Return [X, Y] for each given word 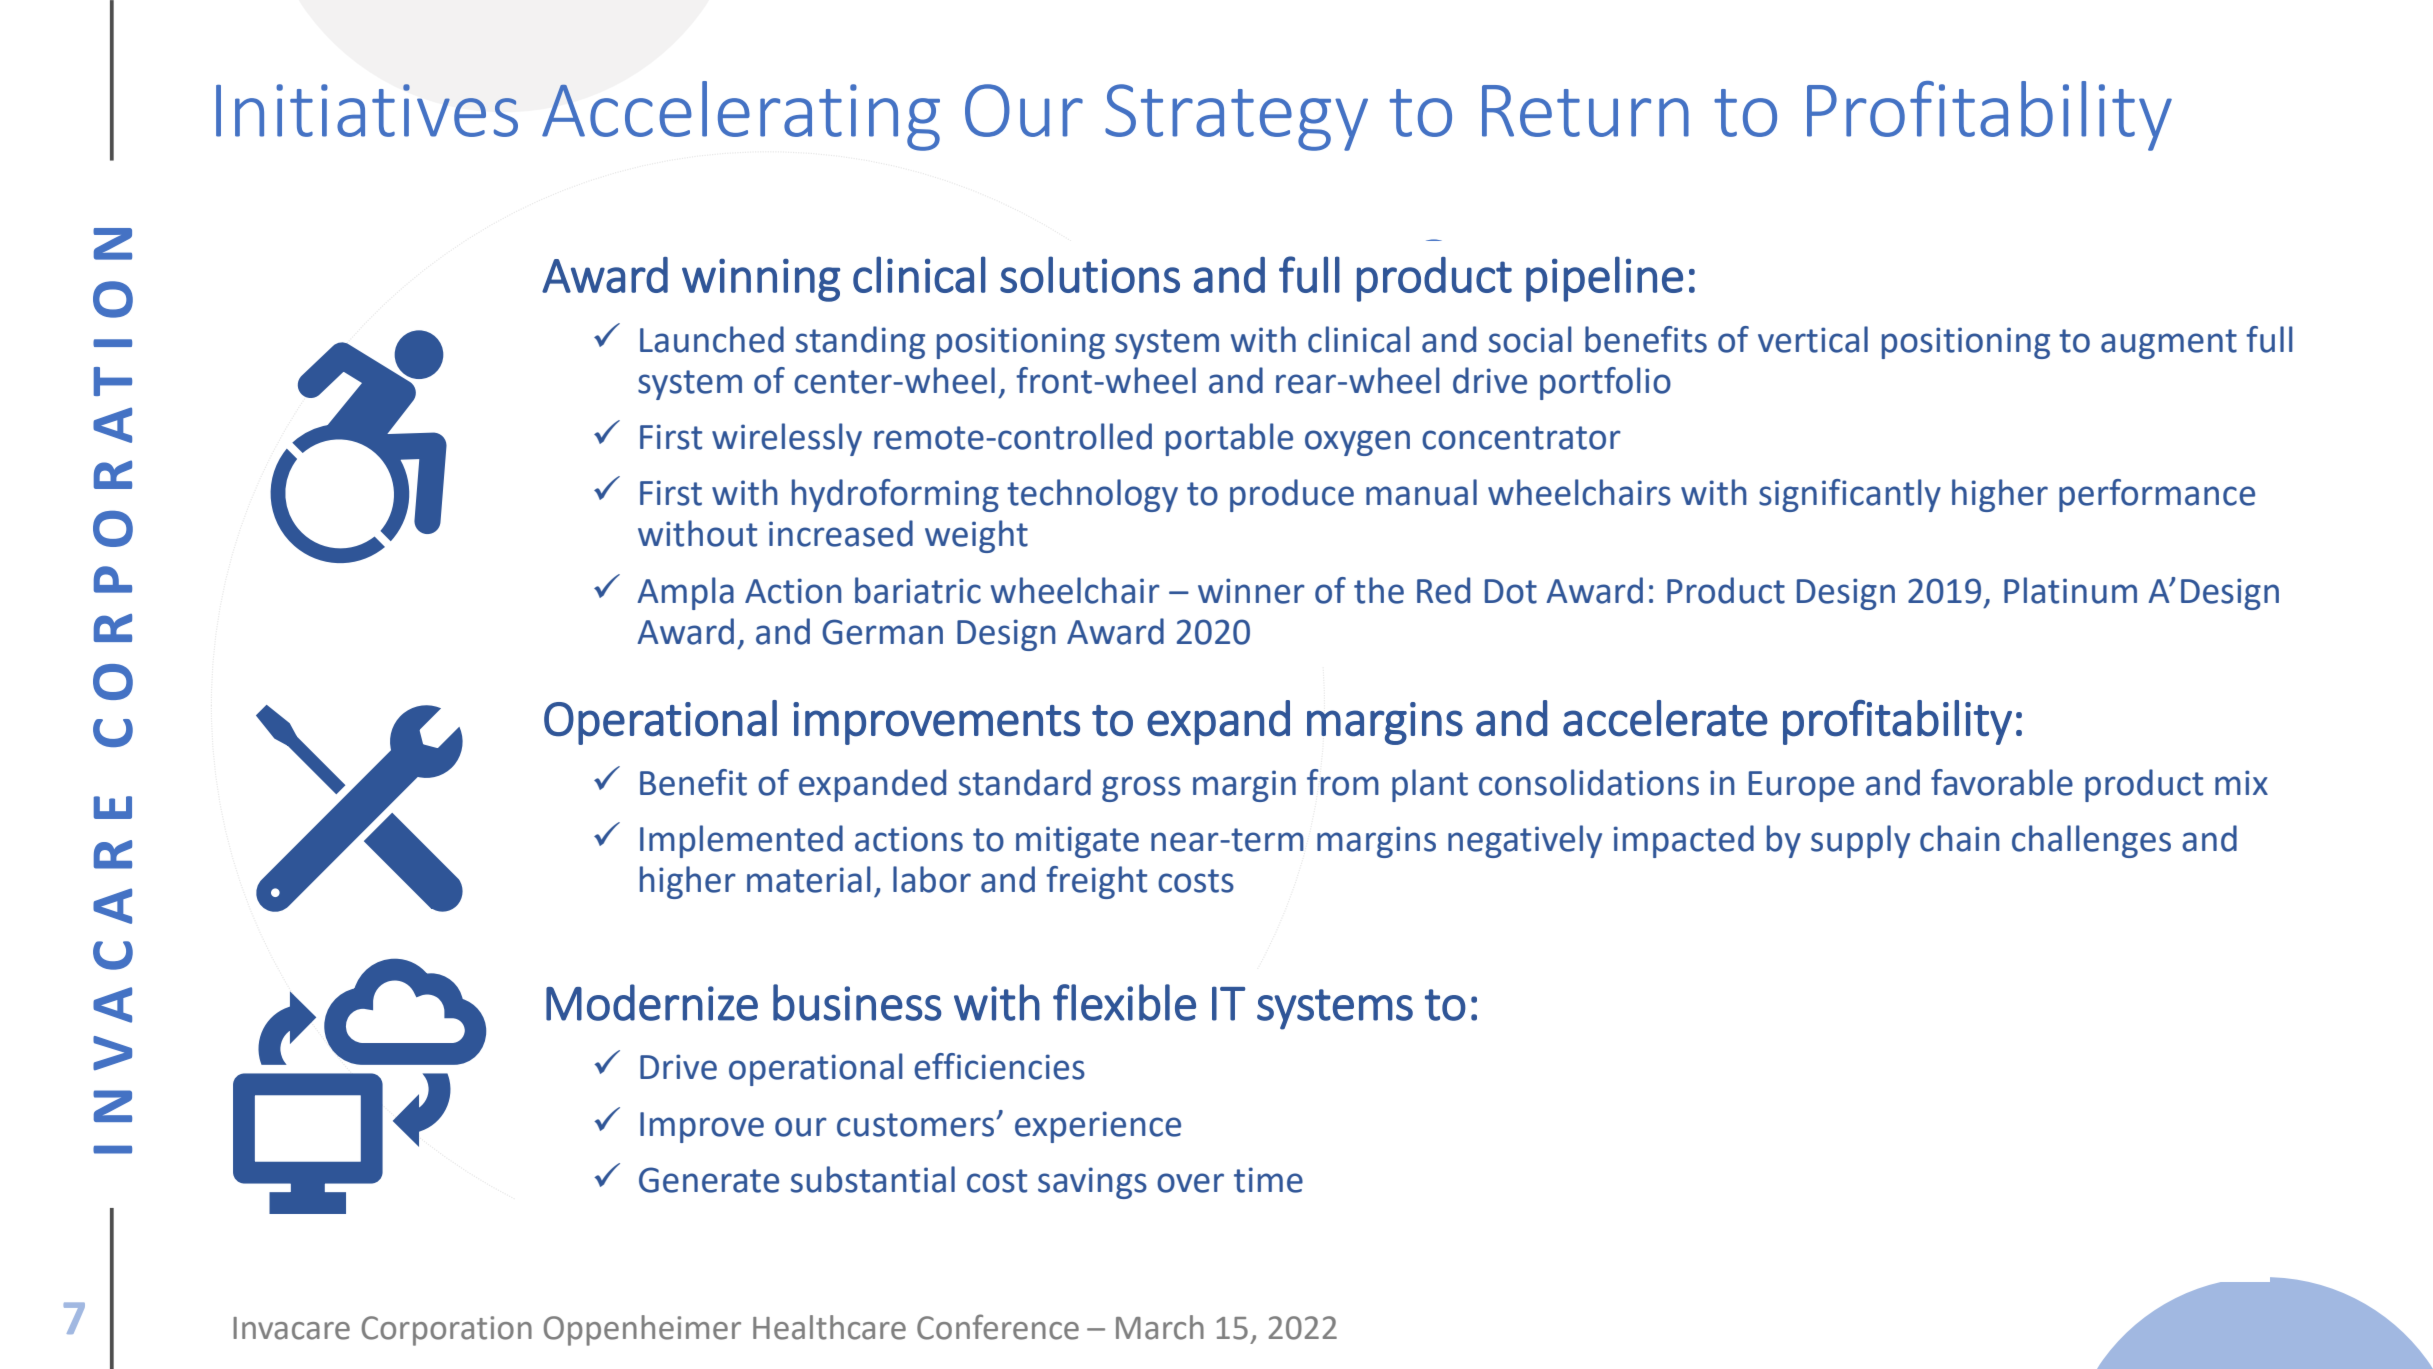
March [1160, 1327]
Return [1585, 111]
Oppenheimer [642, 1330]
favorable [2002, 782]
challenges [2091, 841]
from [1343, 782]
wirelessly [787, 439]
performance [2157, 495]
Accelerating [741, 116]
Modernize [652, 1002]
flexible [1124, 1002]
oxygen [1357, 443]
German [882, 632]
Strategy [1236, 117]
